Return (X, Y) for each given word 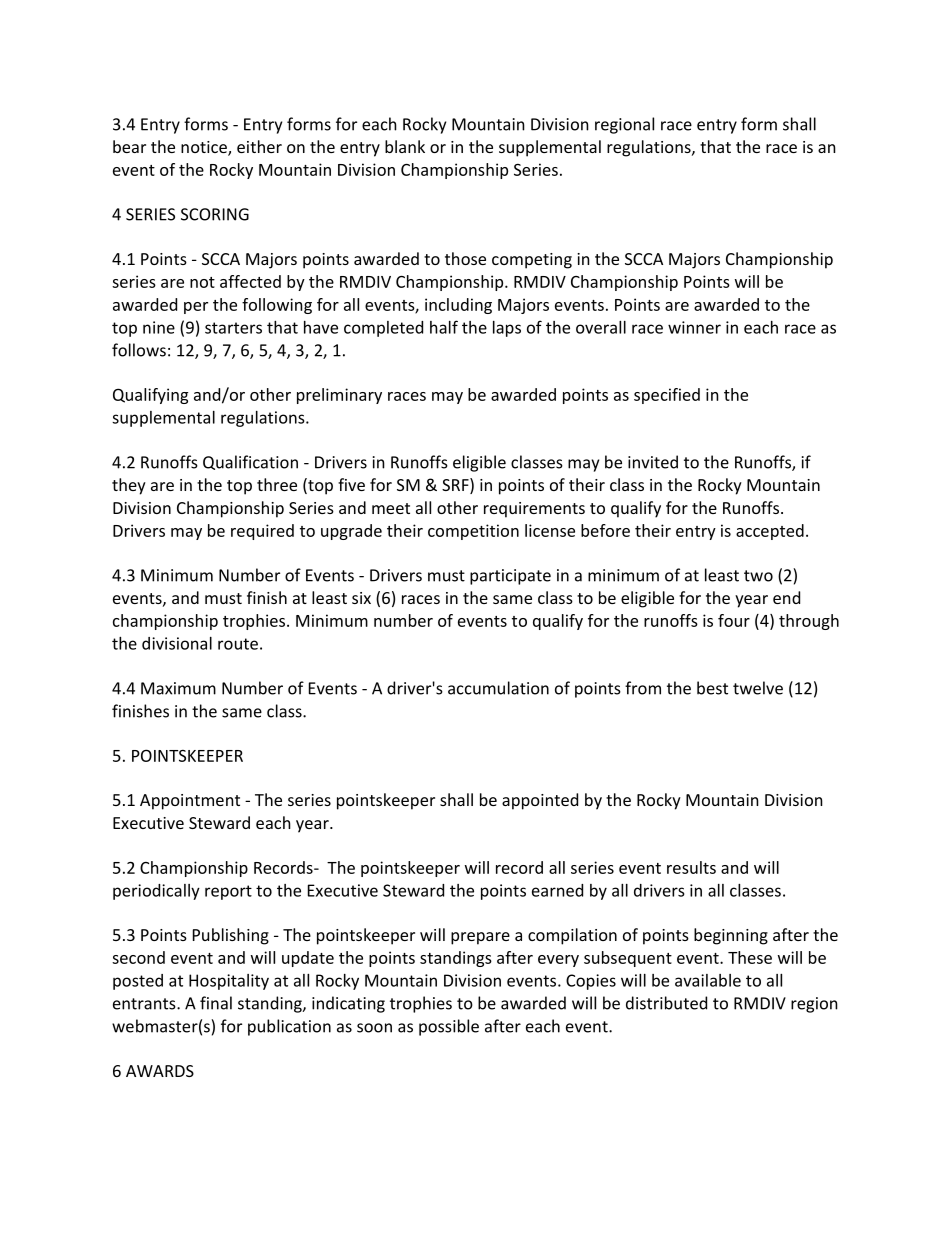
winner (694, 327)
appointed (540, 801)
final (216, 1003)
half (444, 327)
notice (205, 148)
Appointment (190, 802)
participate (510, 577)
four (734, 620)
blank (405, 146)
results (691, 867)
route (238, 644)
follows (139, 350)
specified (667, 396)
